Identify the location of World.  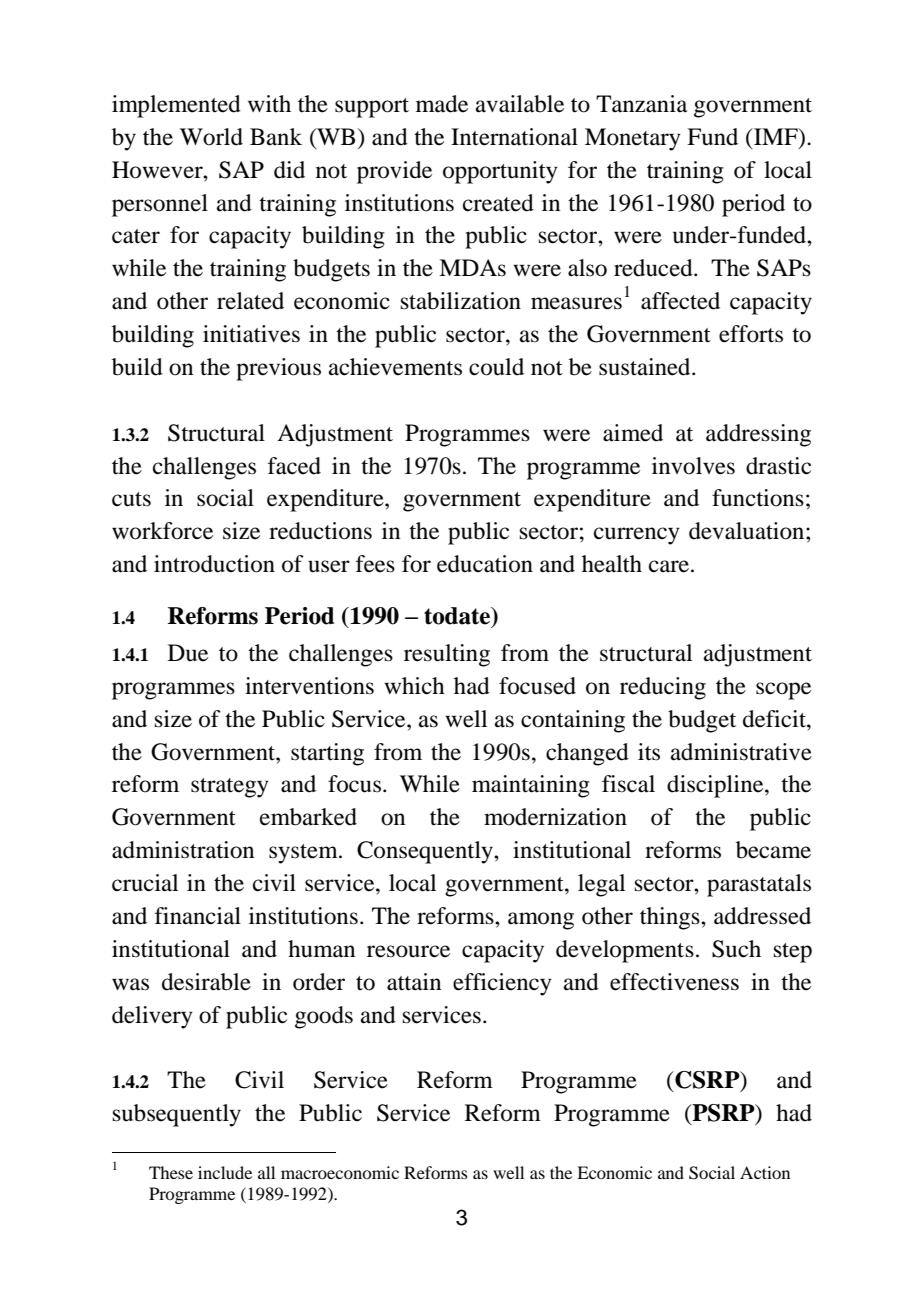
(211, 137).
